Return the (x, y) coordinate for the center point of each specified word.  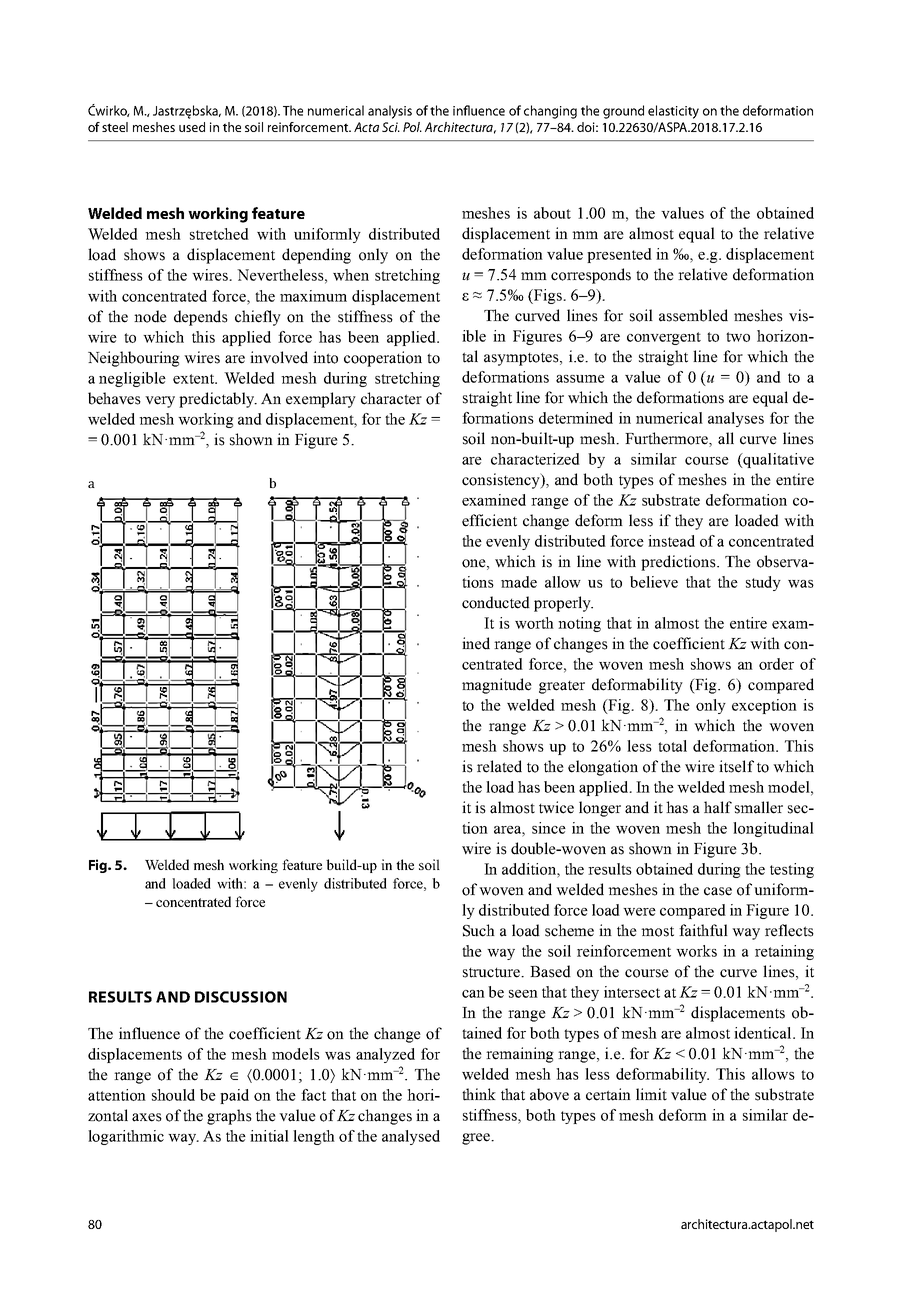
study (763, 583)
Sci (391, 127)
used (192, 127)
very (160, 402)
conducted (496, 602)
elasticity (673, 112)
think (479, 1094)
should (173, 1095)
